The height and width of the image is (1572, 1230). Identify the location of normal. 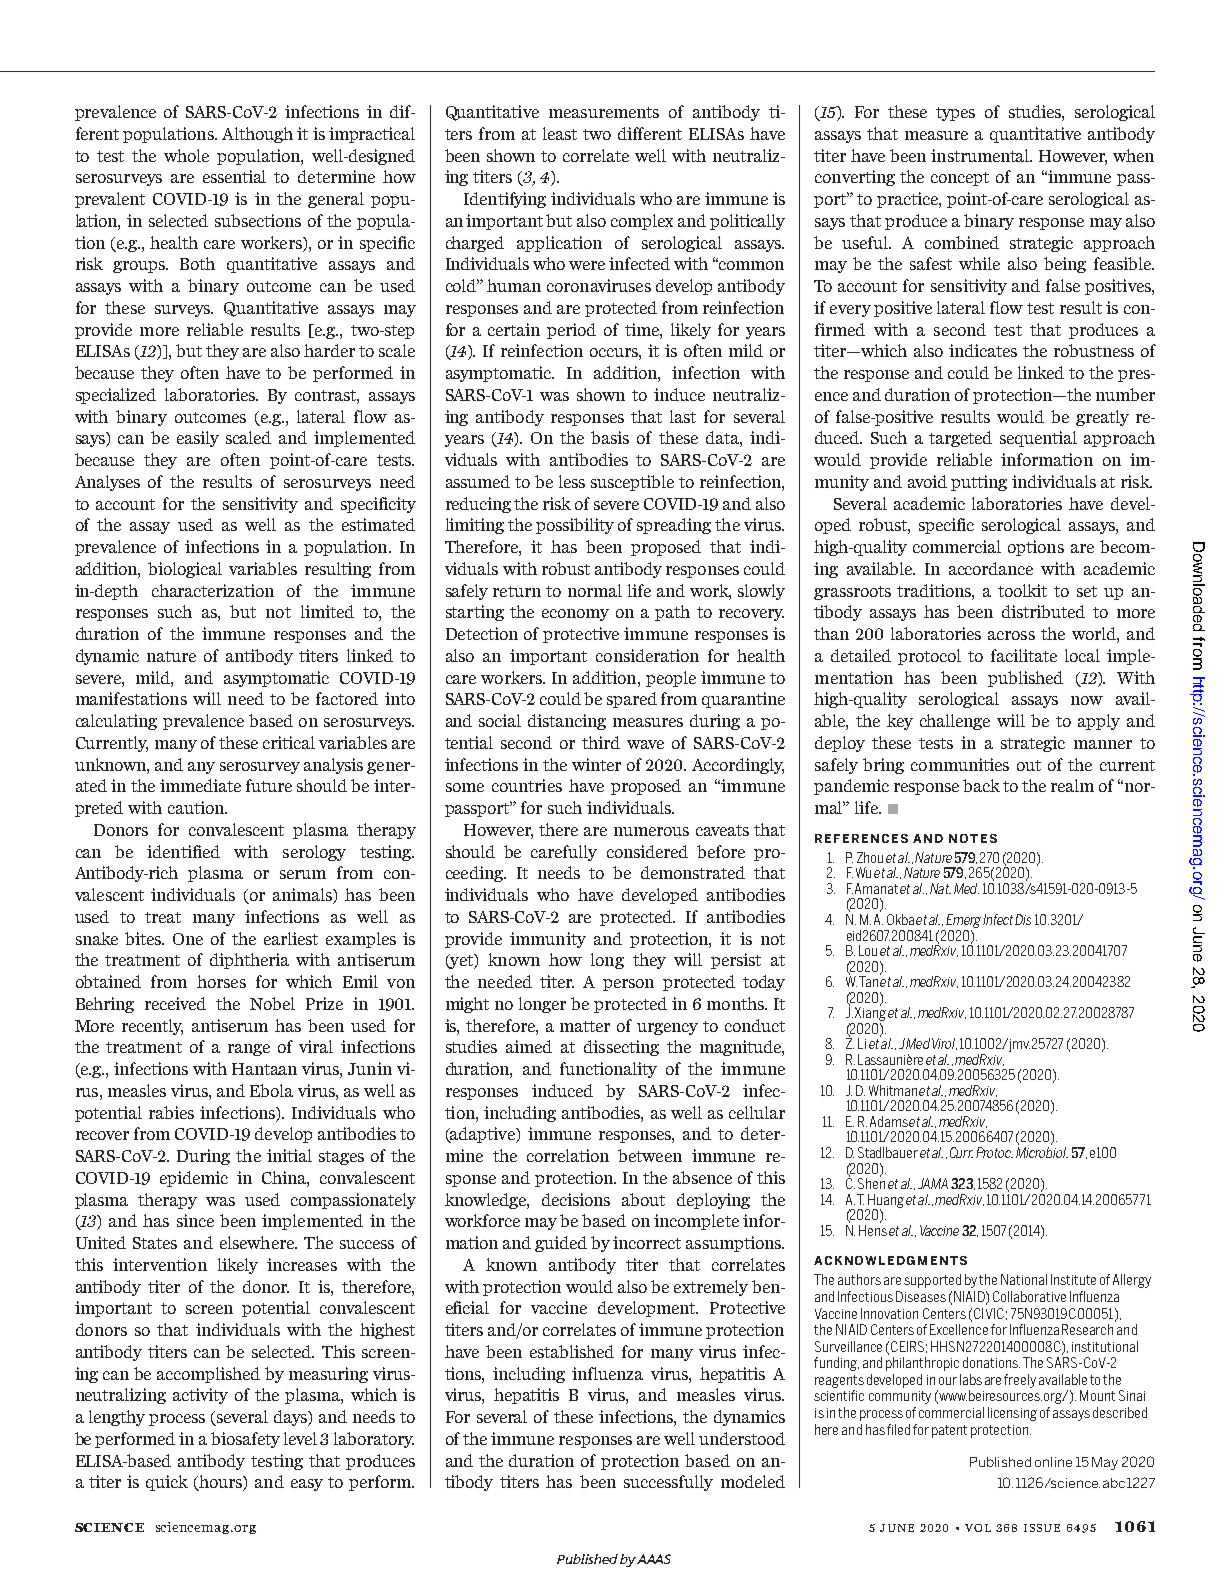
(595, 590).
